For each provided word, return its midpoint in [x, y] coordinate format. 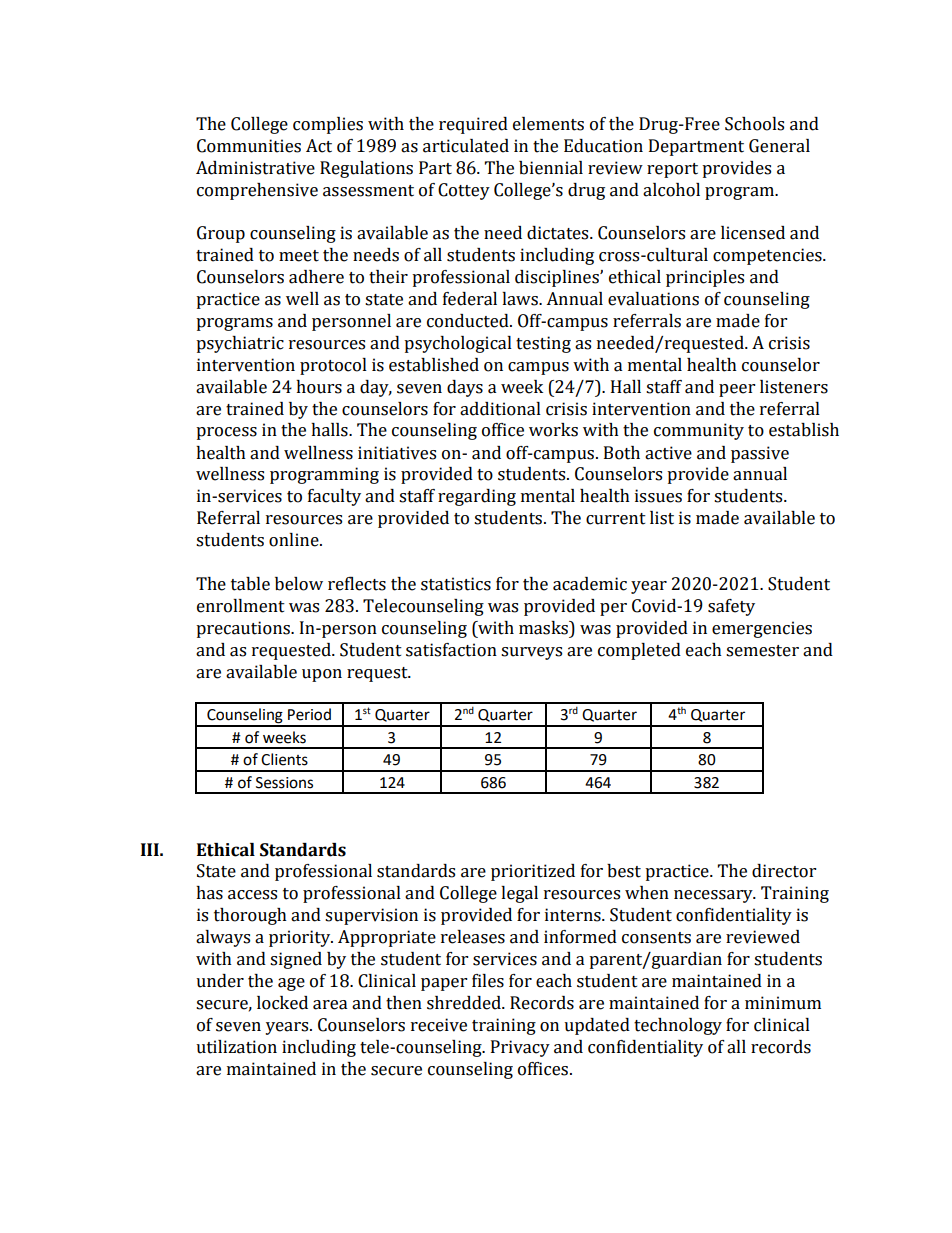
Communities [249, 146]
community [699, 431]
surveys [531, 653]
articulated [466, 146]
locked [282, 1003]
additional [500, 409]
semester [762, 651]
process [226, 433]
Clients [284, 759]
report [672, 170]
